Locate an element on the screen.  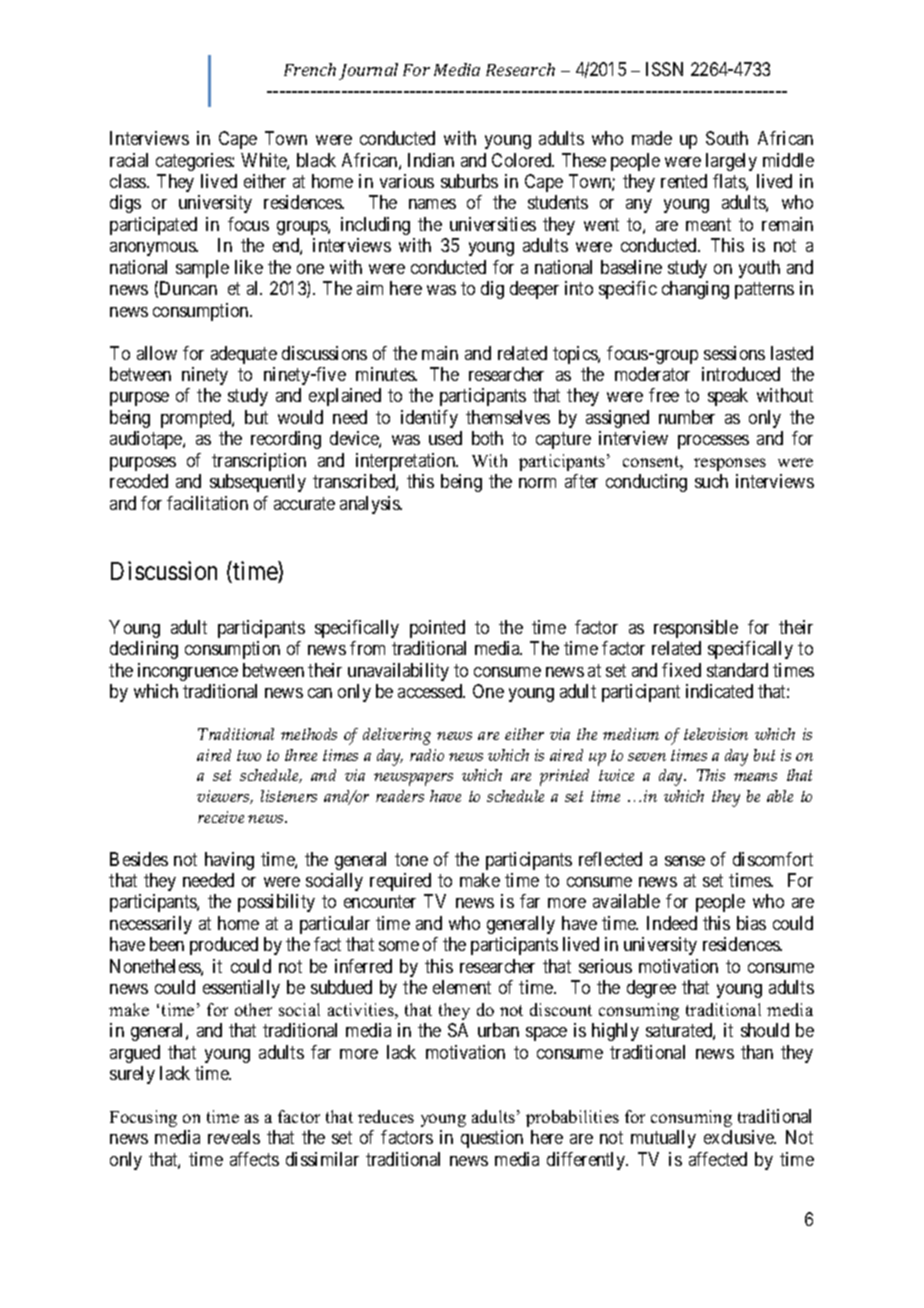
question is located at coordinates (492, 1139).
